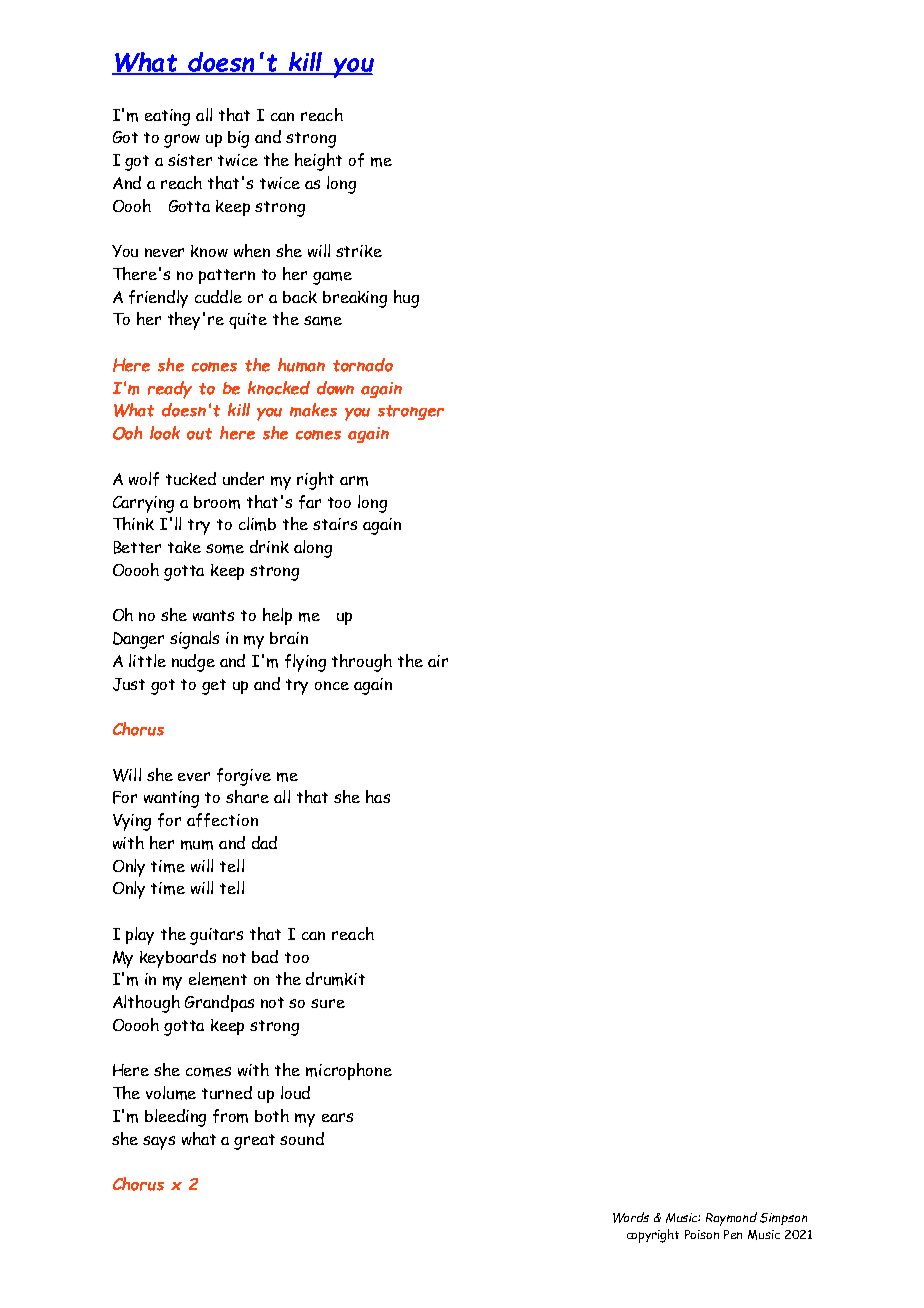 This page has height=1308, width=924. Describe the element at coordinates (354, 481) in the page. I see `arm` at that location.
